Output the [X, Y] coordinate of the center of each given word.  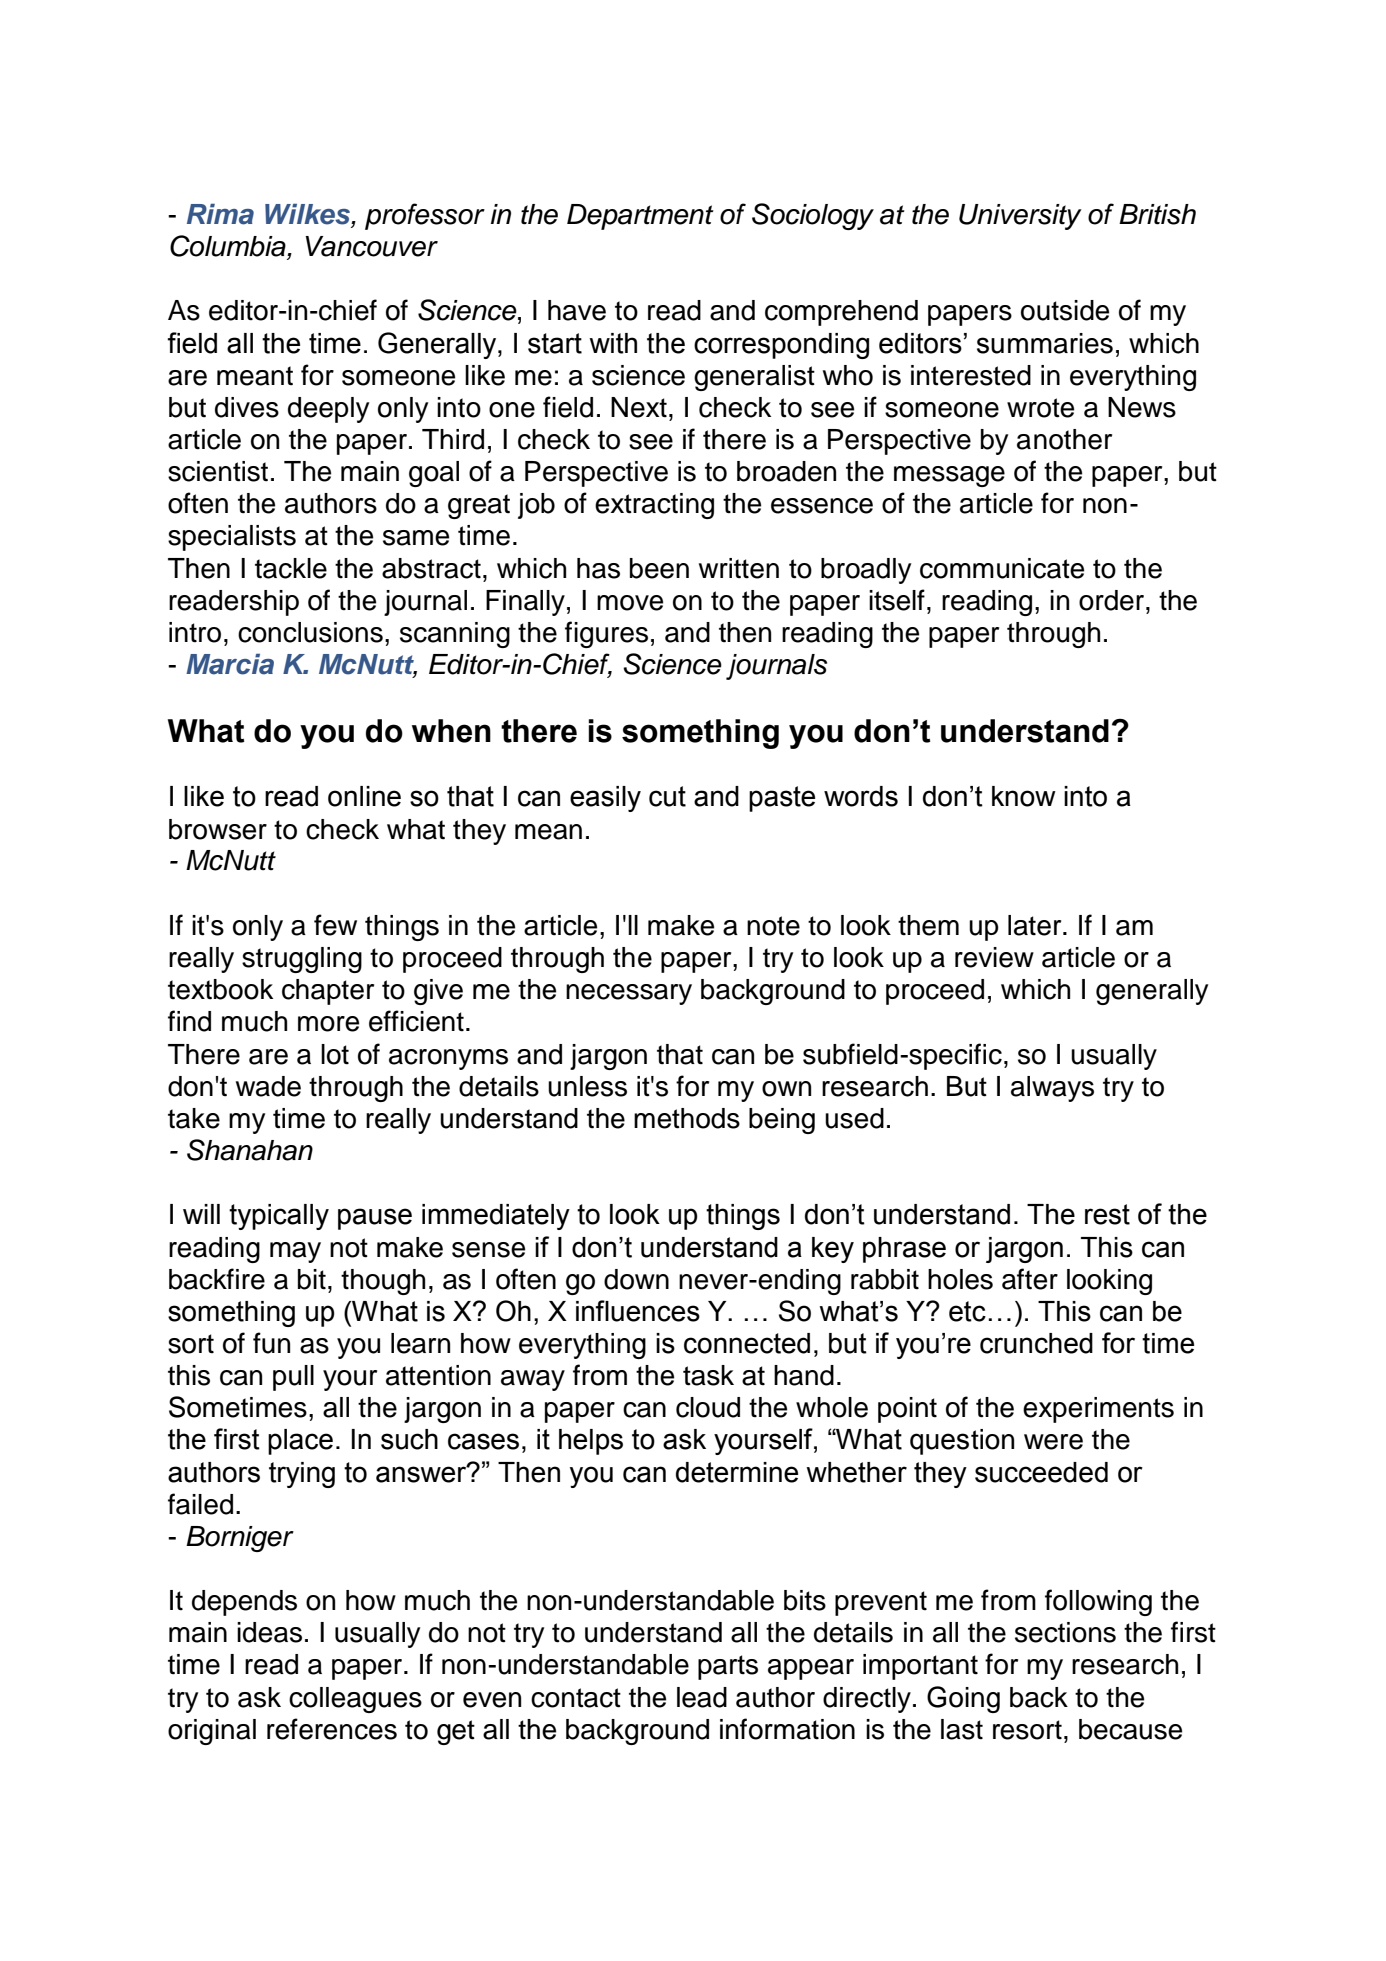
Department [640, 217]
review [994, 957]
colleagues [355, 1700]
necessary [629, 994]
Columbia [229, 247]
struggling [302, 960]
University [1020, 217]
